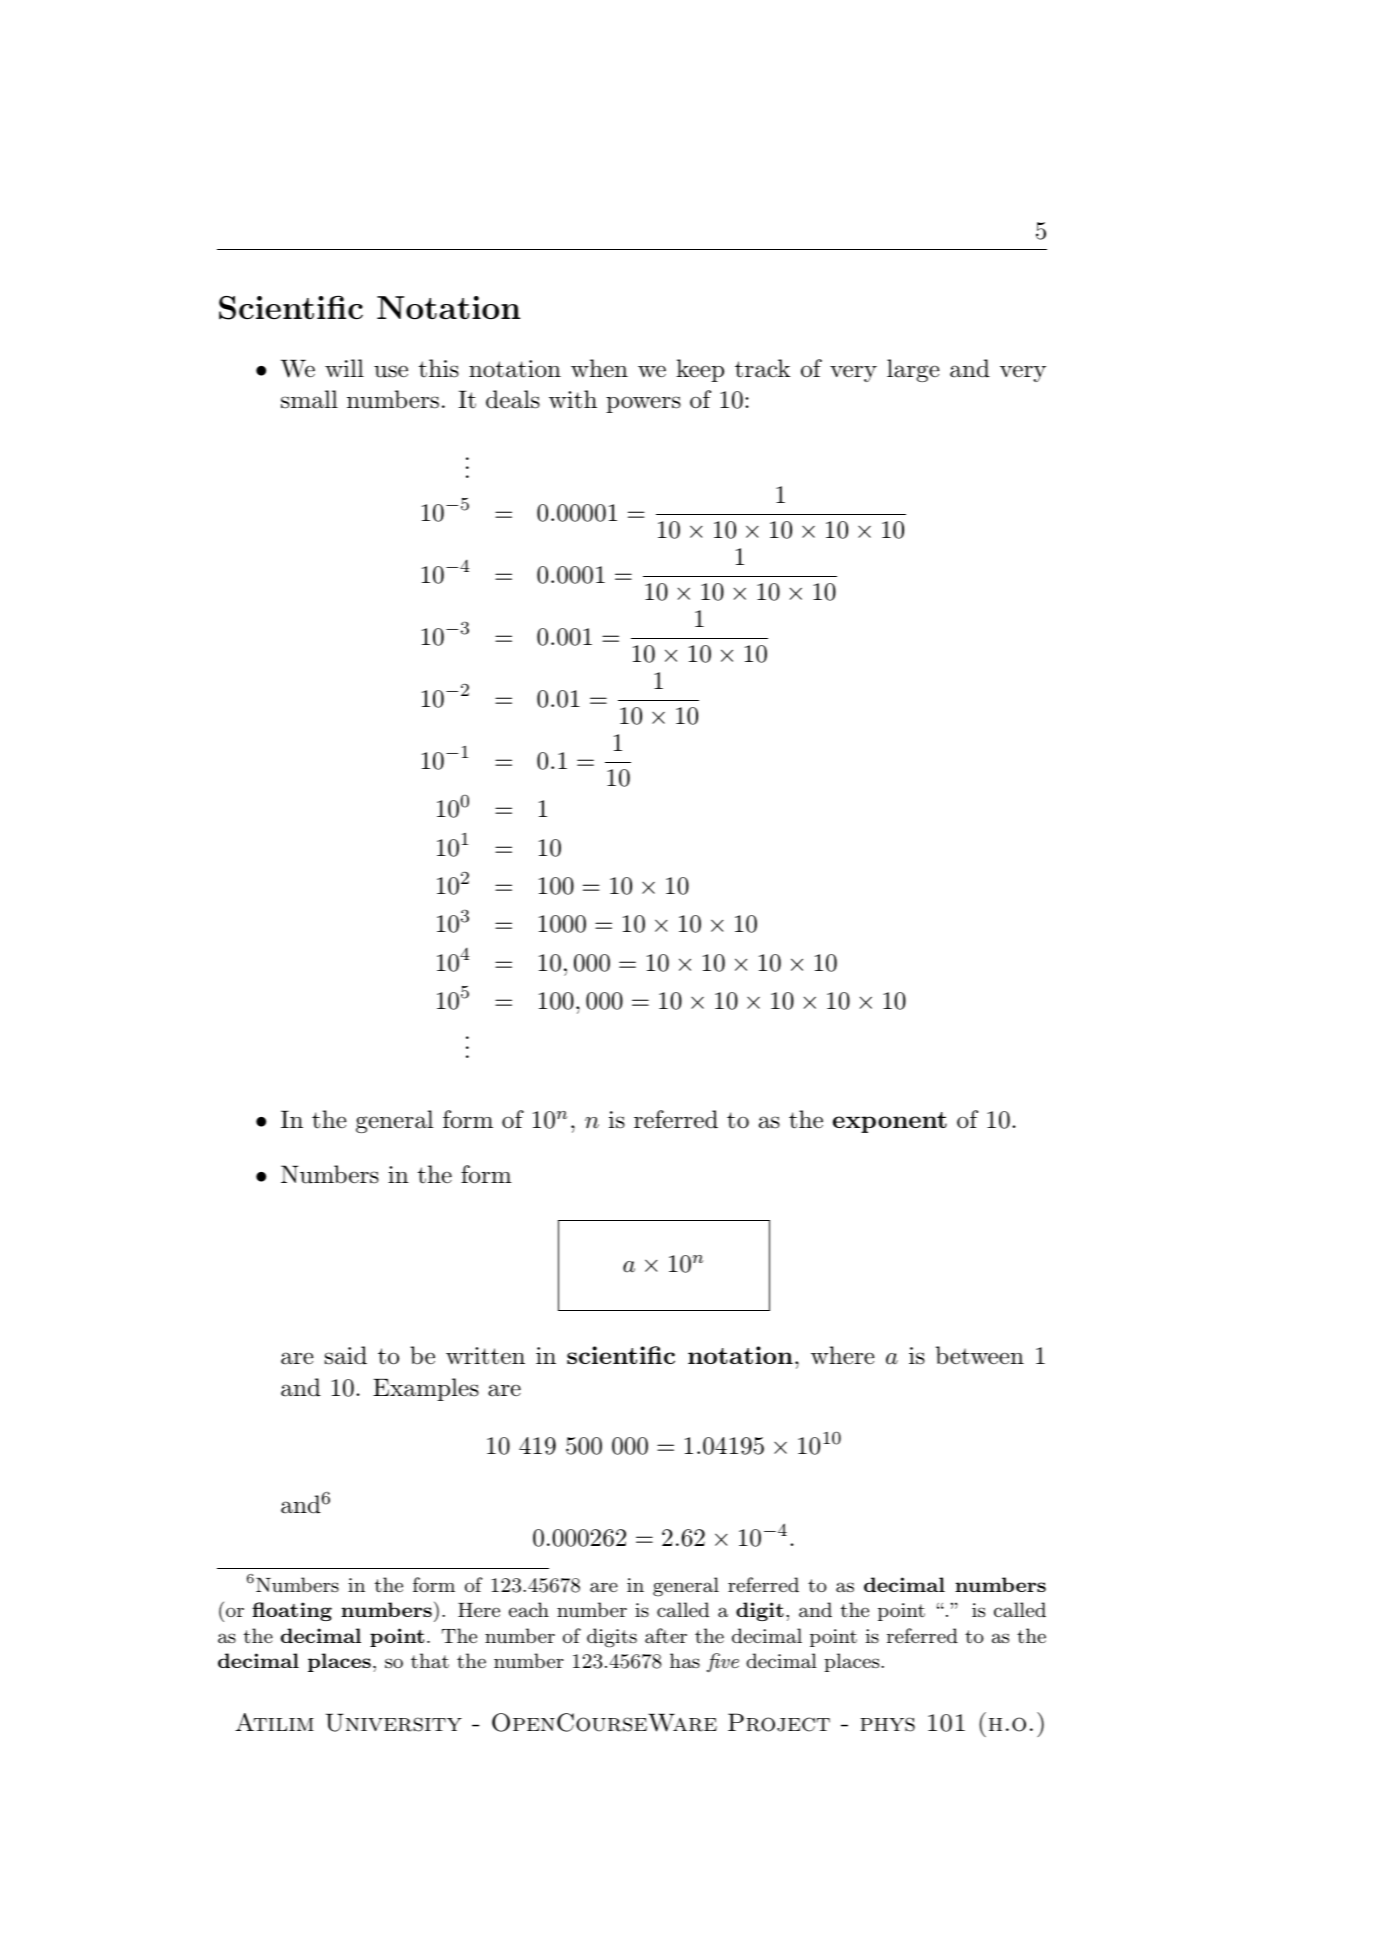 The width and height of the screenshot is (1377, 1949). I want to click on powers, so click(643, 404).
